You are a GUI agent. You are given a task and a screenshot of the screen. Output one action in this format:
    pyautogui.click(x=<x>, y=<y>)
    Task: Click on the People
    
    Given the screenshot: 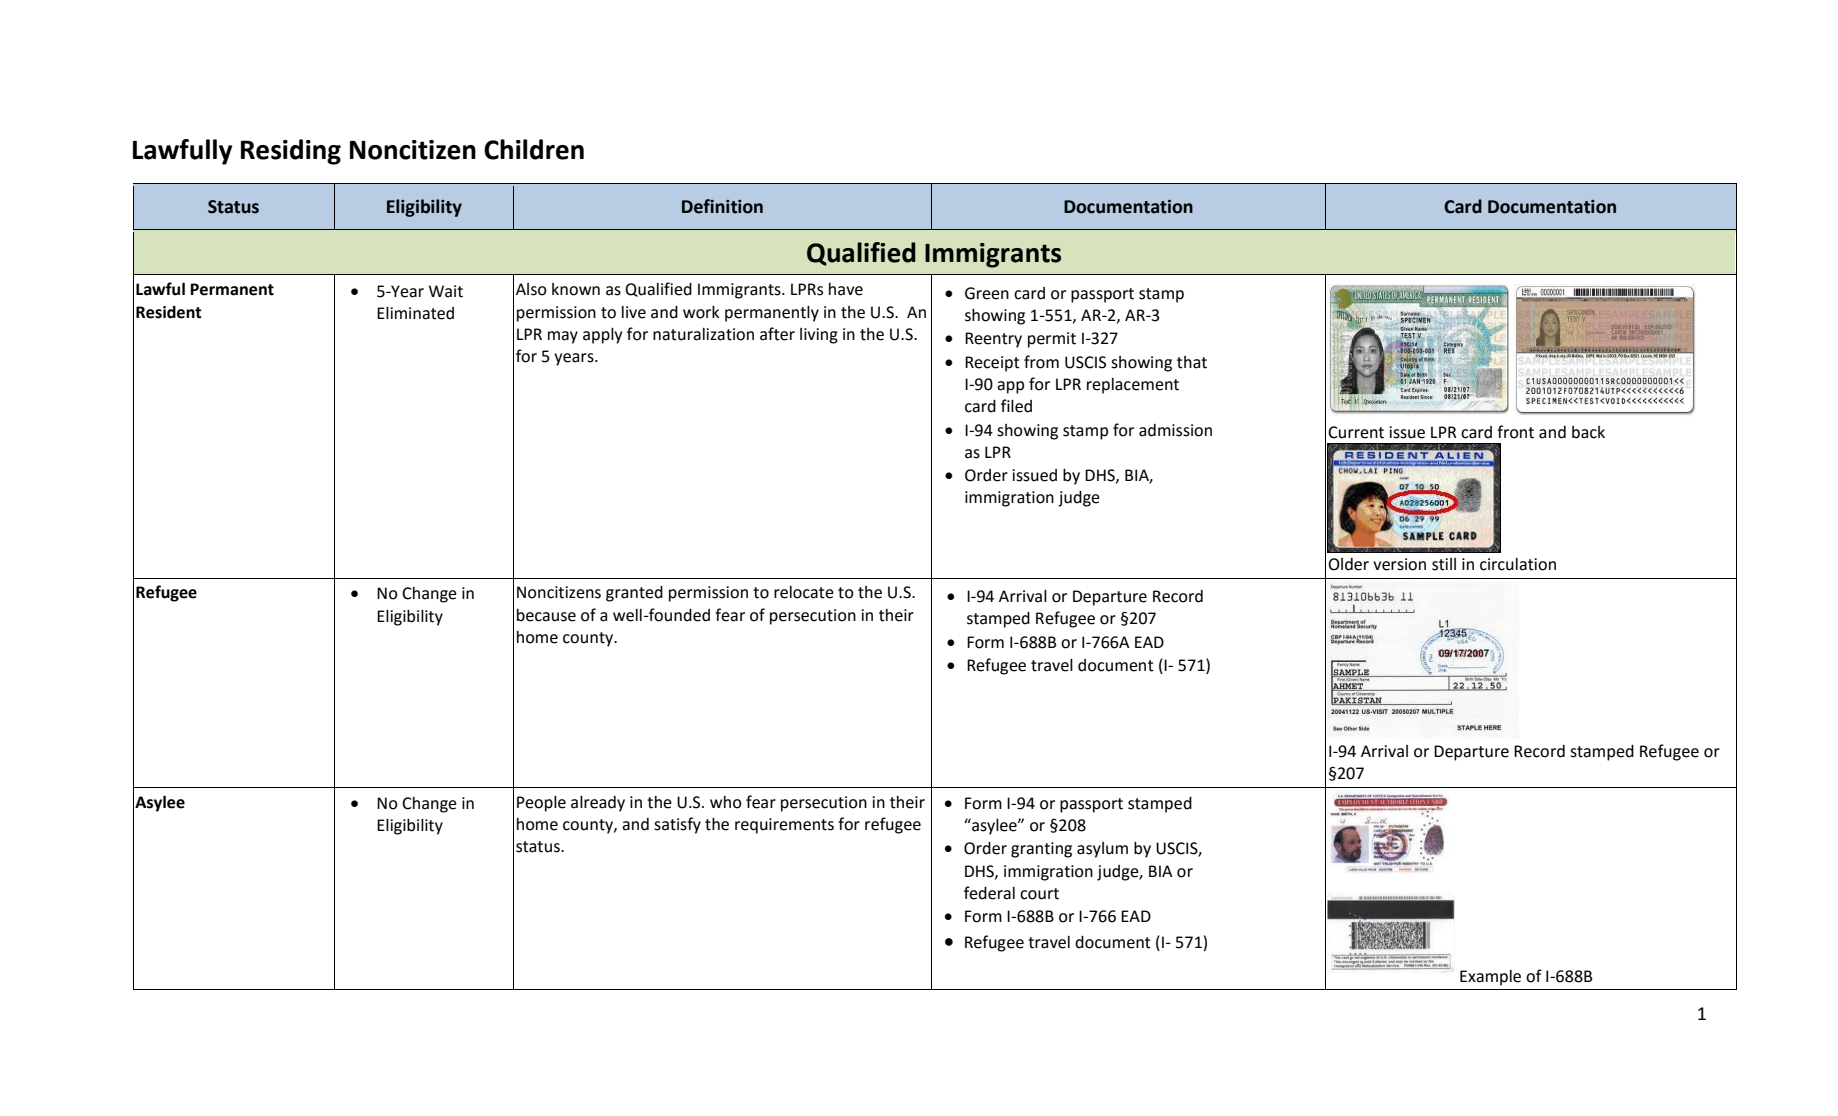 What is the action you would take?
    pyautogui.click(x=541, y=804)
